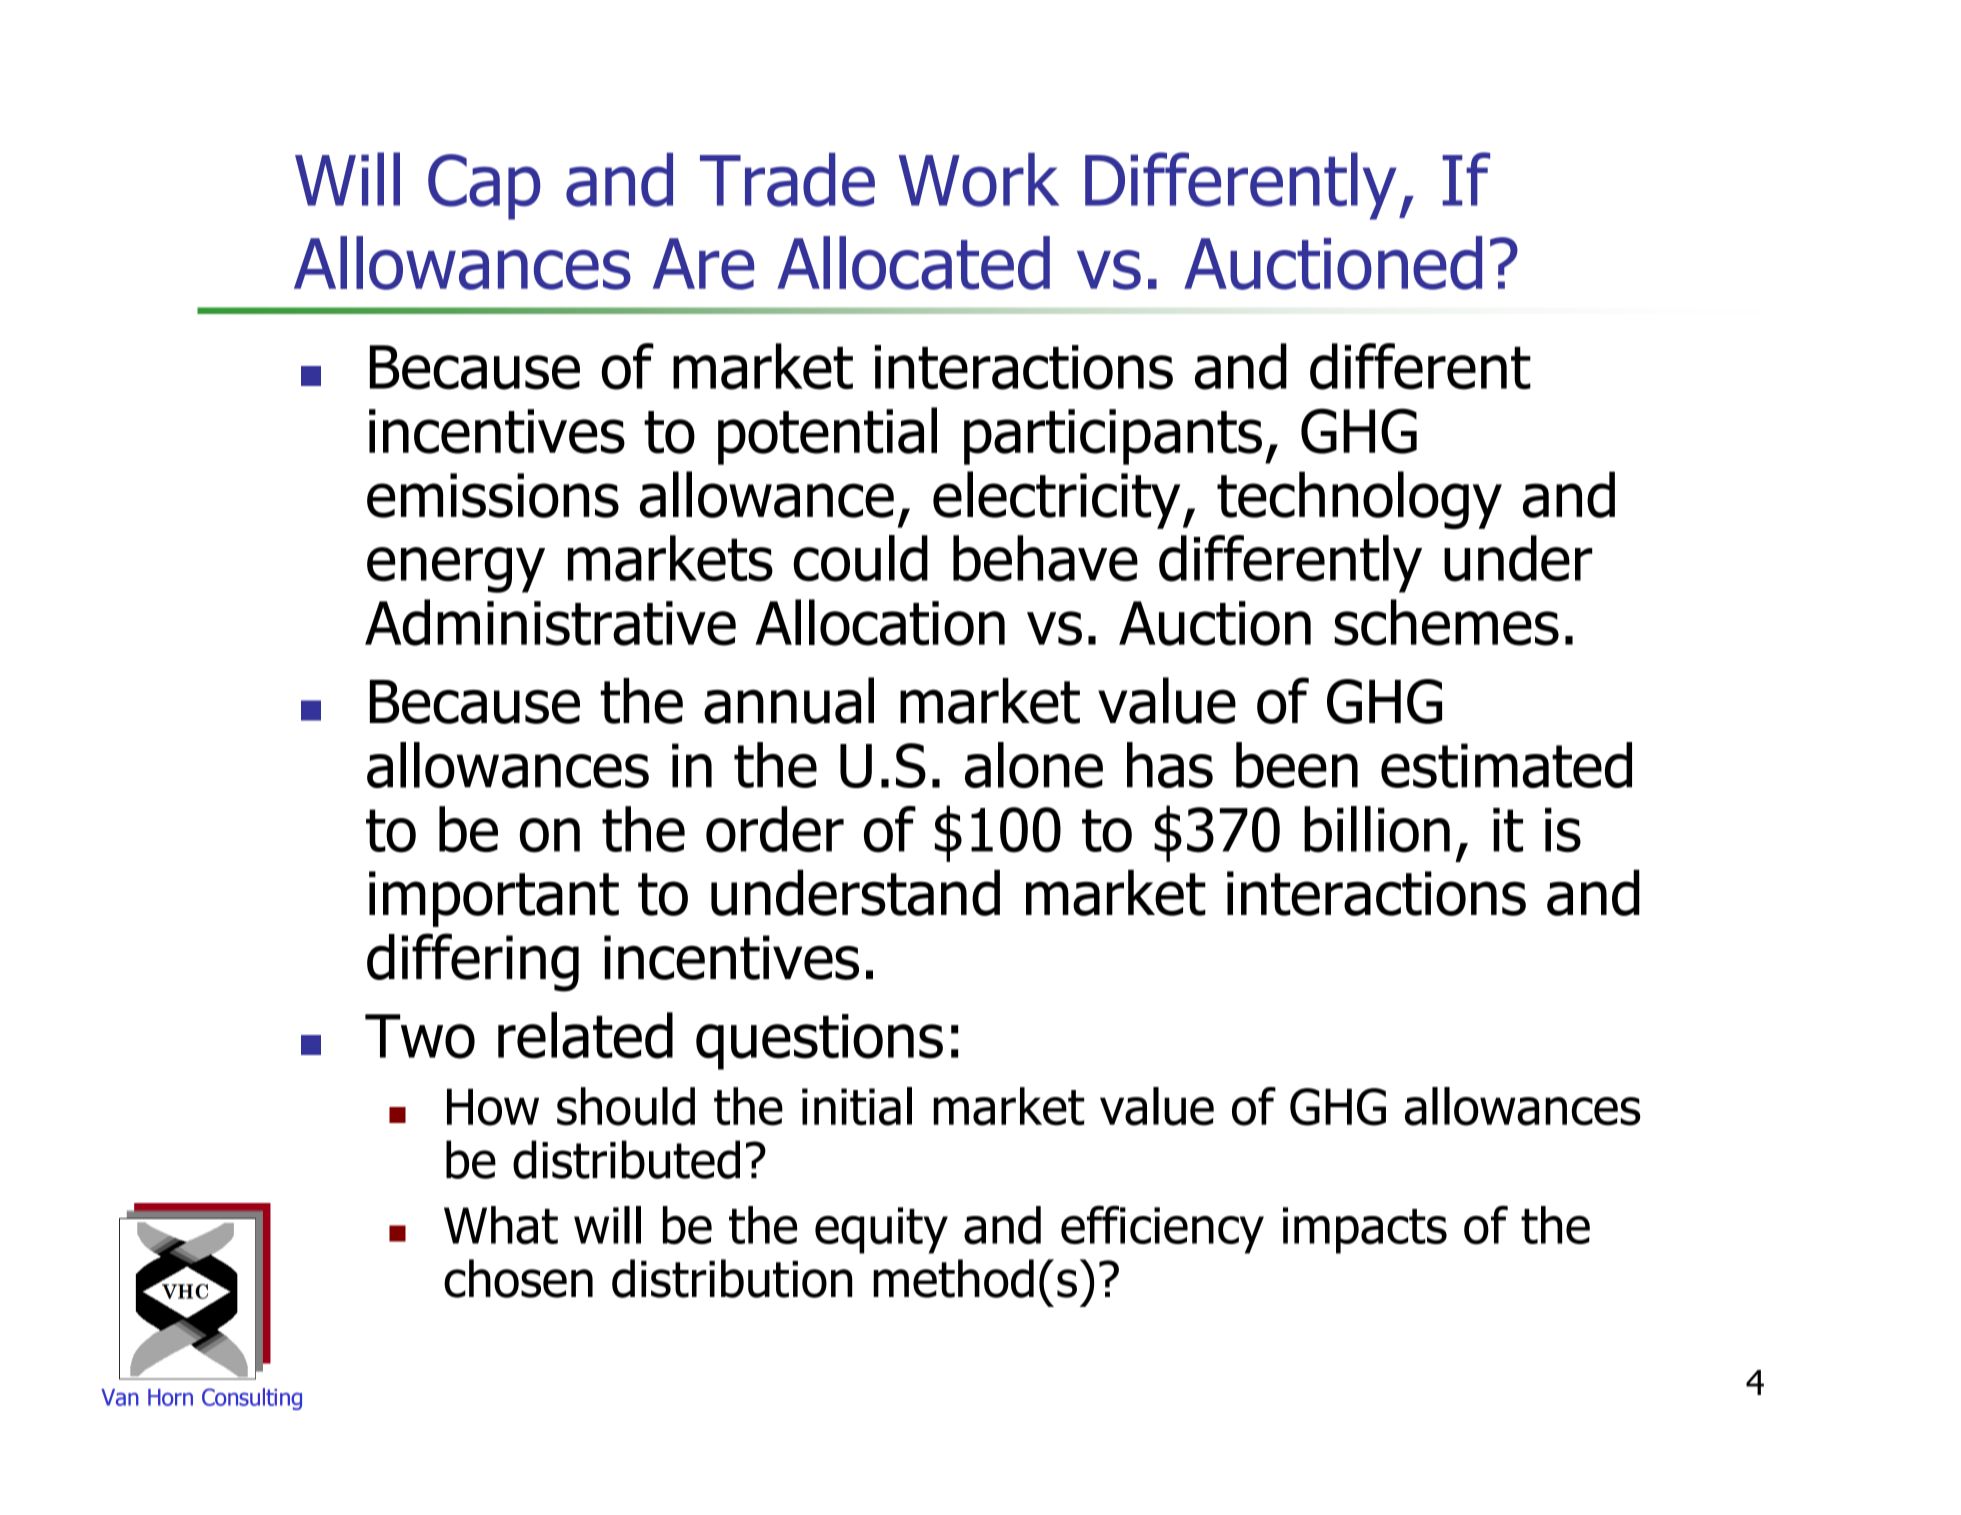  What do you see at coordinates (1297, 765) in the page?
I see `been` at bounding box center [1297, 765].
